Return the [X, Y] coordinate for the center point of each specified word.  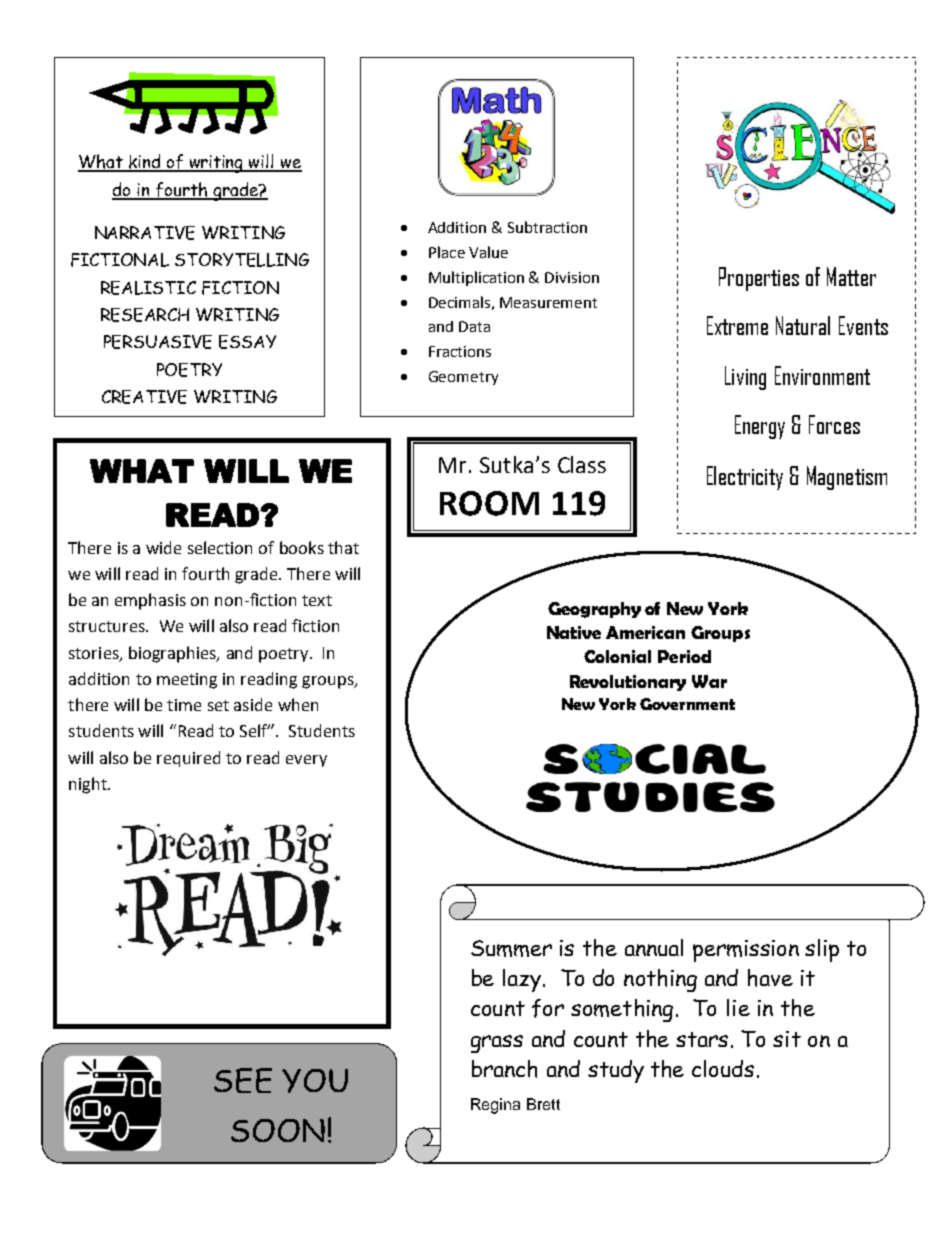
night [89, 785]
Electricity [745, 478]
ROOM [489, 503]
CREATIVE [144, 397]
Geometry [463, 378]
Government [687, 704]
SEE [243, 1080]
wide [163, 547]
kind [145, 162]
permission [746, 951]
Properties [759, 279]
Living [745, 378]
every [306, 761]
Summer [511, 948]
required [188, 759]
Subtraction [547, 227]
